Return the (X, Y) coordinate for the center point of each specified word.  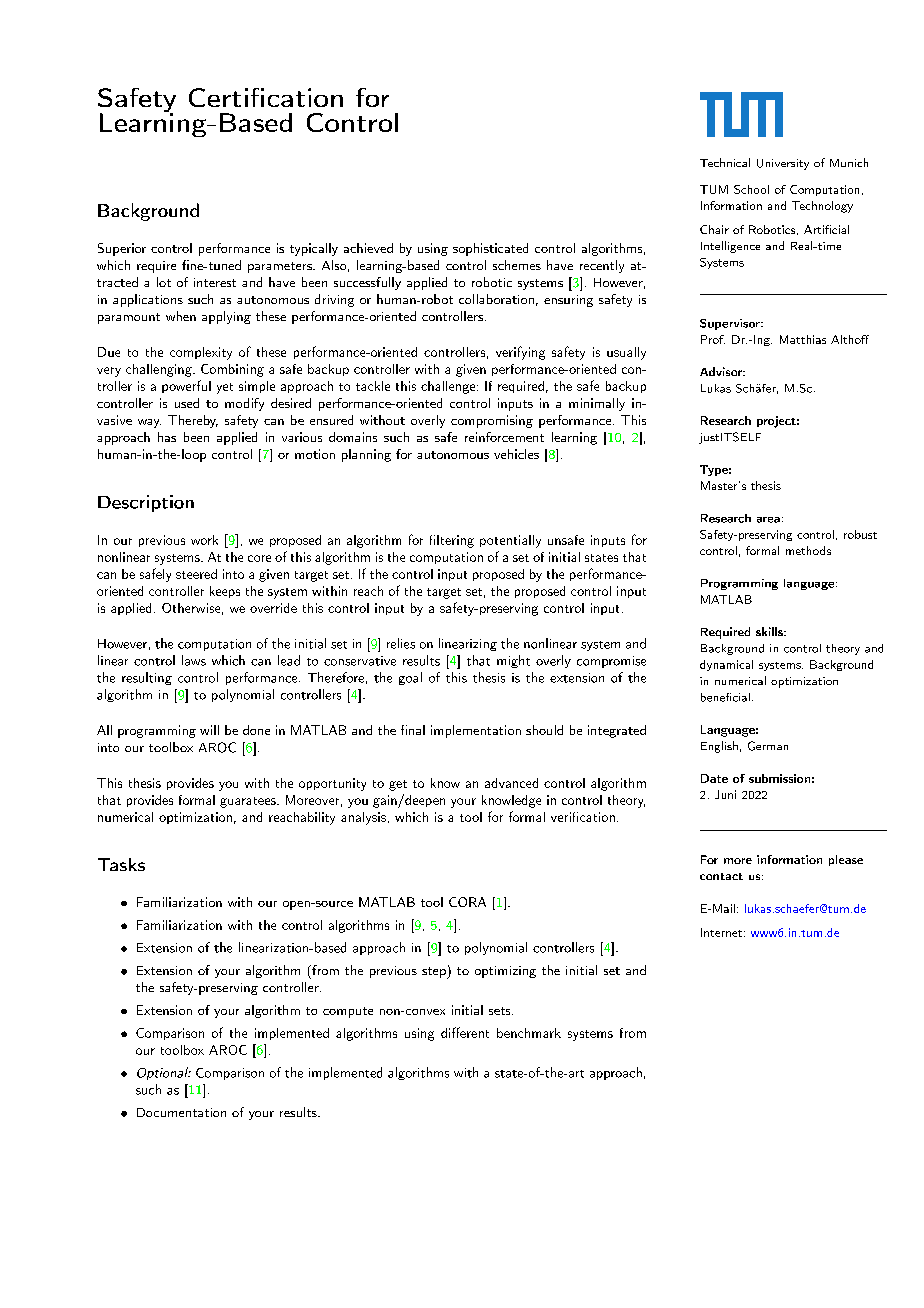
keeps (225, 592)
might (513, 661)
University (783, 164)
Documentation (181, 1112)
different (465, 1032)
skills (770, 631)
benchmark (529, 1033)
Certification (266, 97)
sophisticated (490, 249)
